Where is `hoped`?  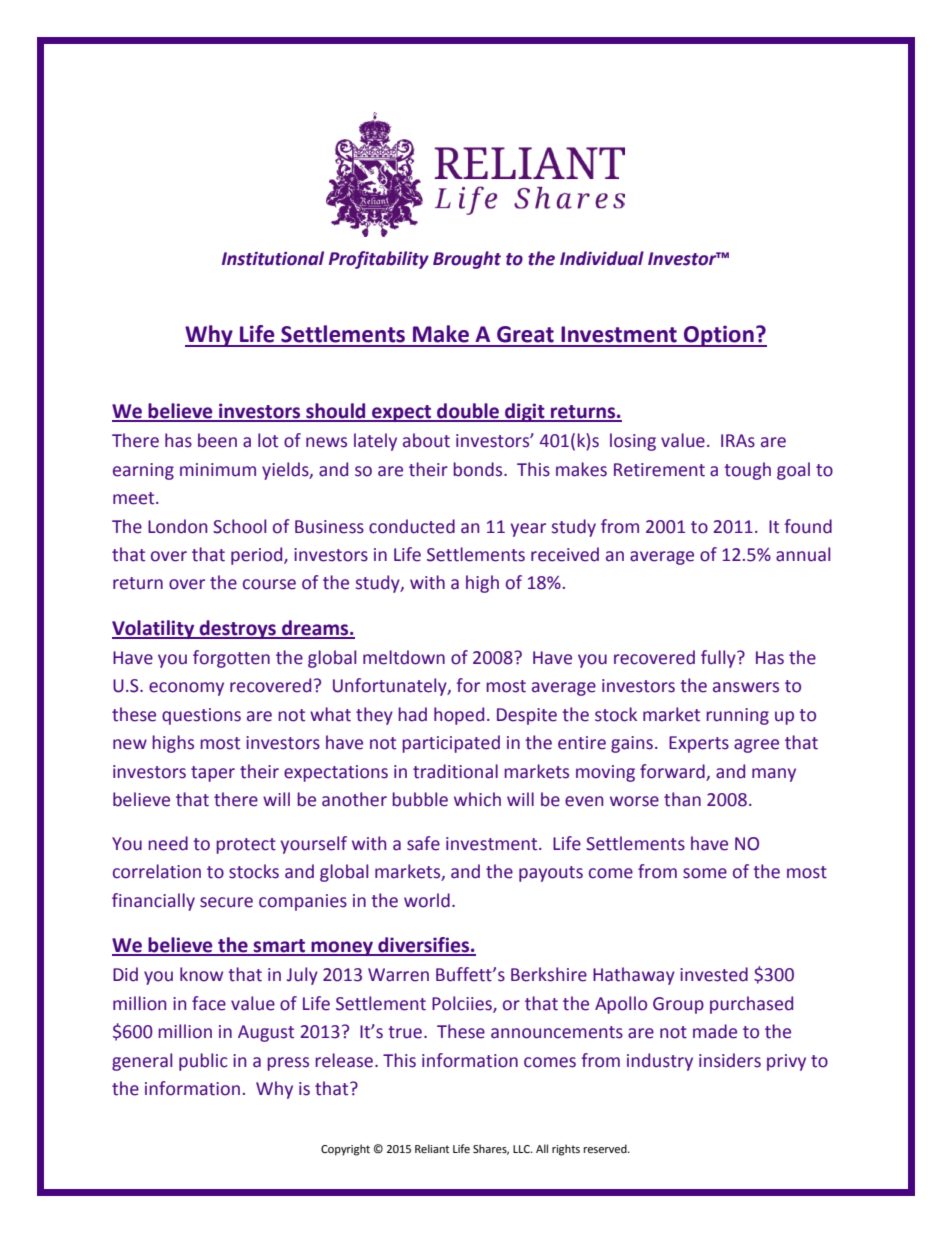 hoped is located at coordinates (459, 716).
